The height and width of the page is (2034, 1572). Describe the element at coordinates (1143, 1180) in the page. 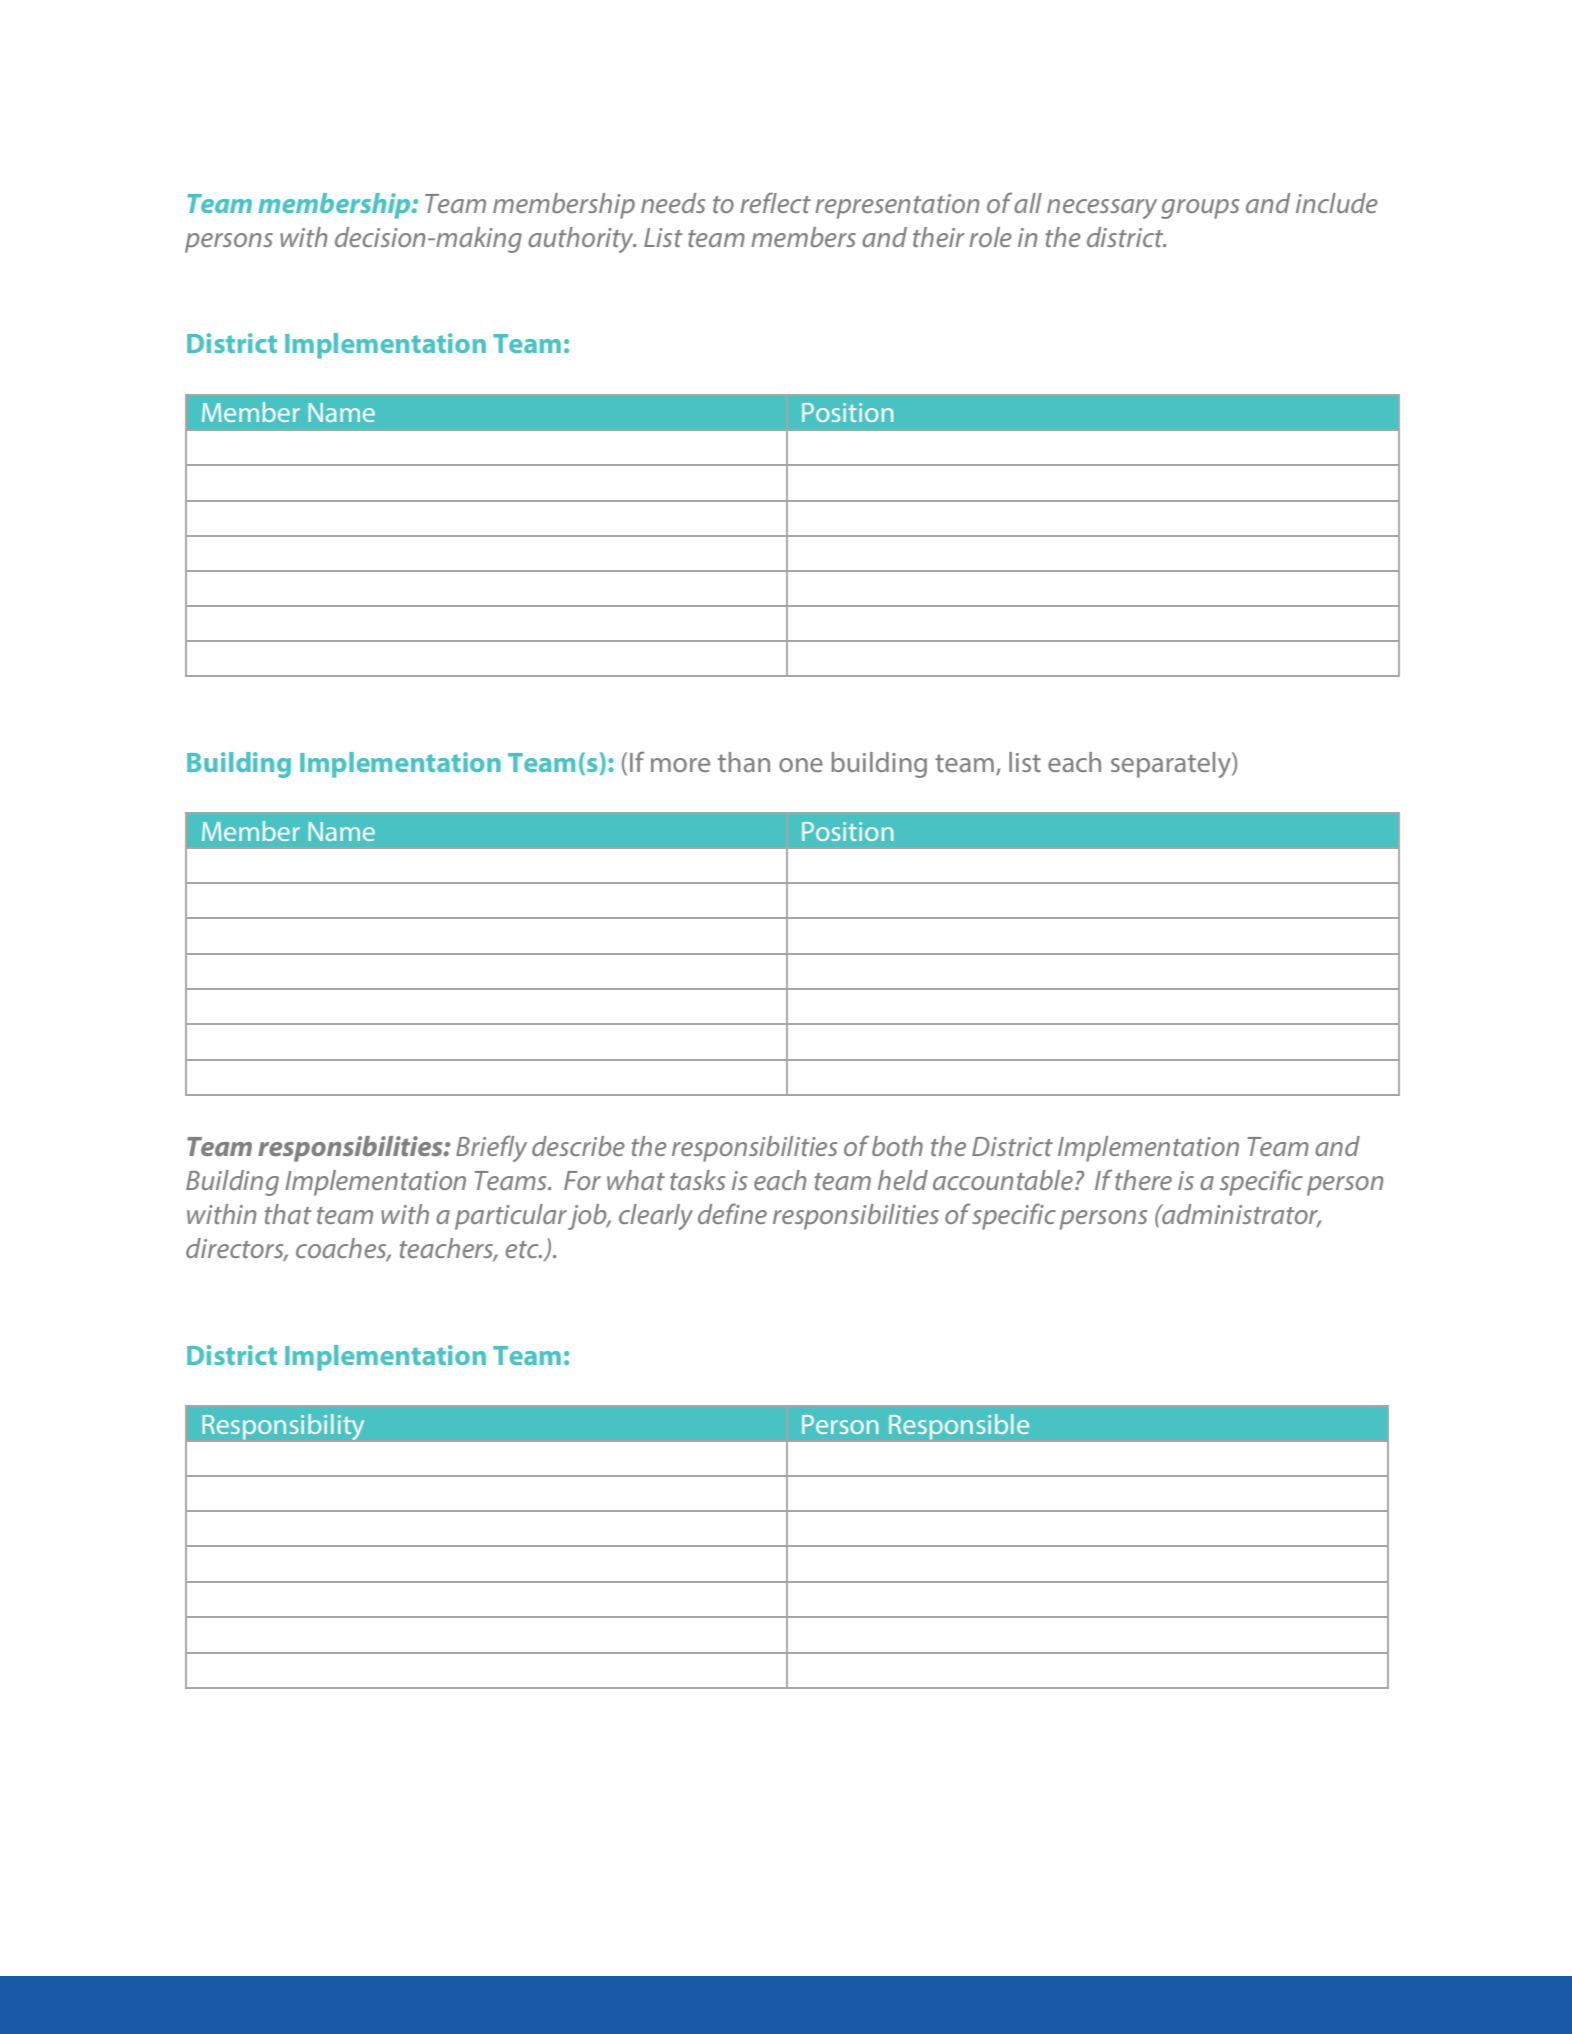

I see `there` at that location.
